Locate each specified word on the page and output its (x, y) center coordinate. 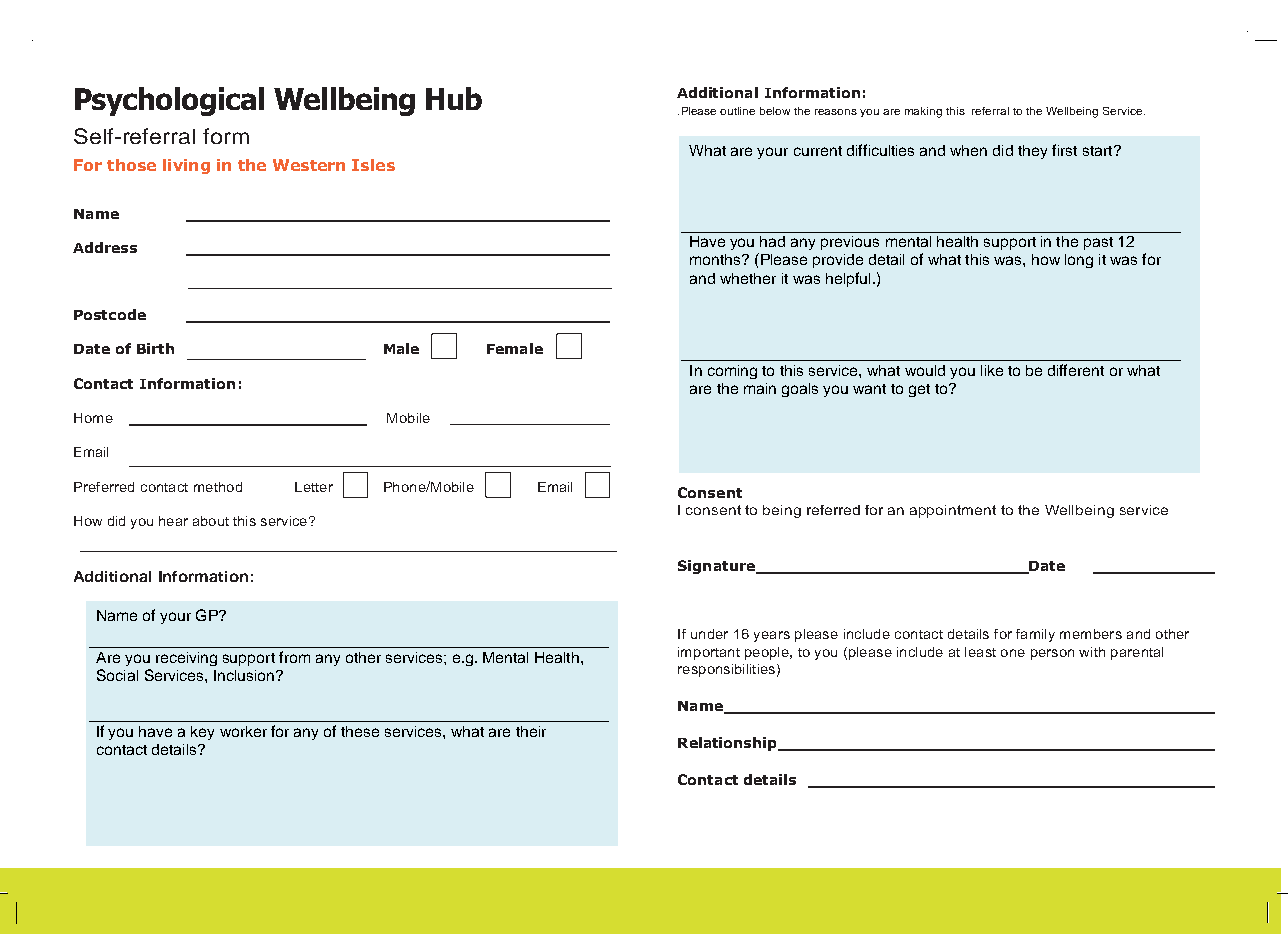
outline (737, 111)
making (923, 112)
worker (243, 731)
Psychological (169, 101)
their (531, 731)
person (1052, 654)
